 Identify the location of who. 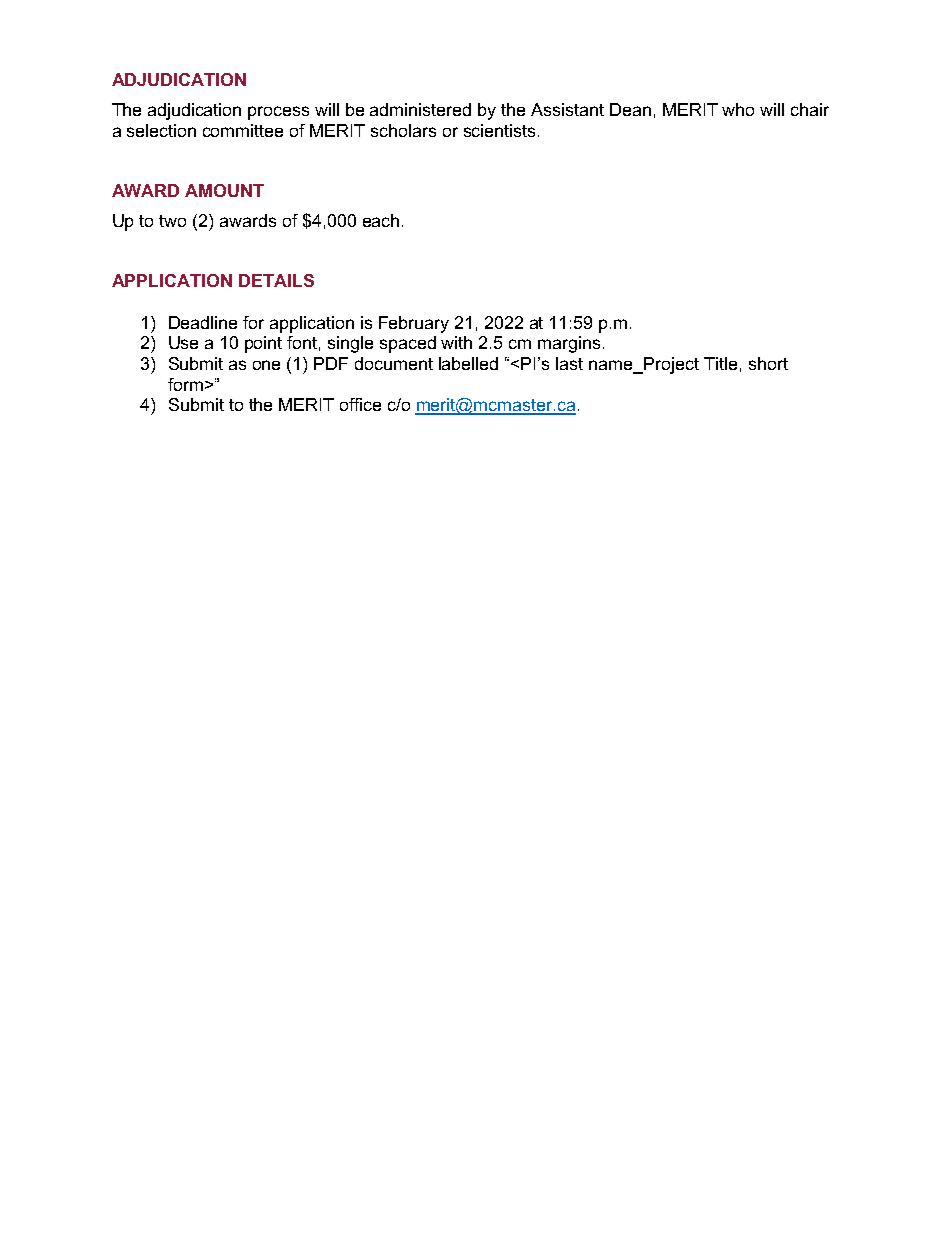
(738, 109).
